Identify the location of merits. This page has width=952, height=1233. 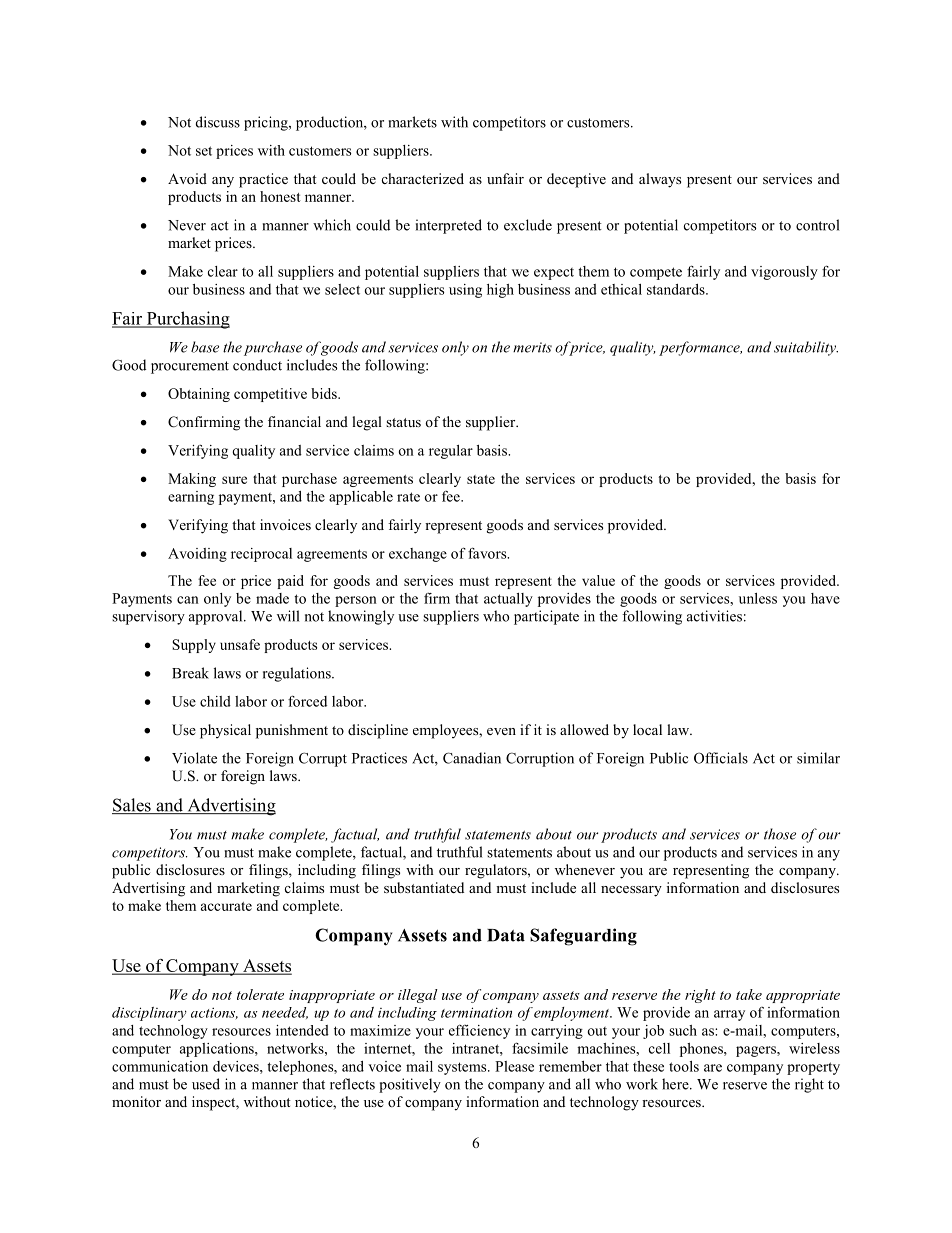
(532, 347).
